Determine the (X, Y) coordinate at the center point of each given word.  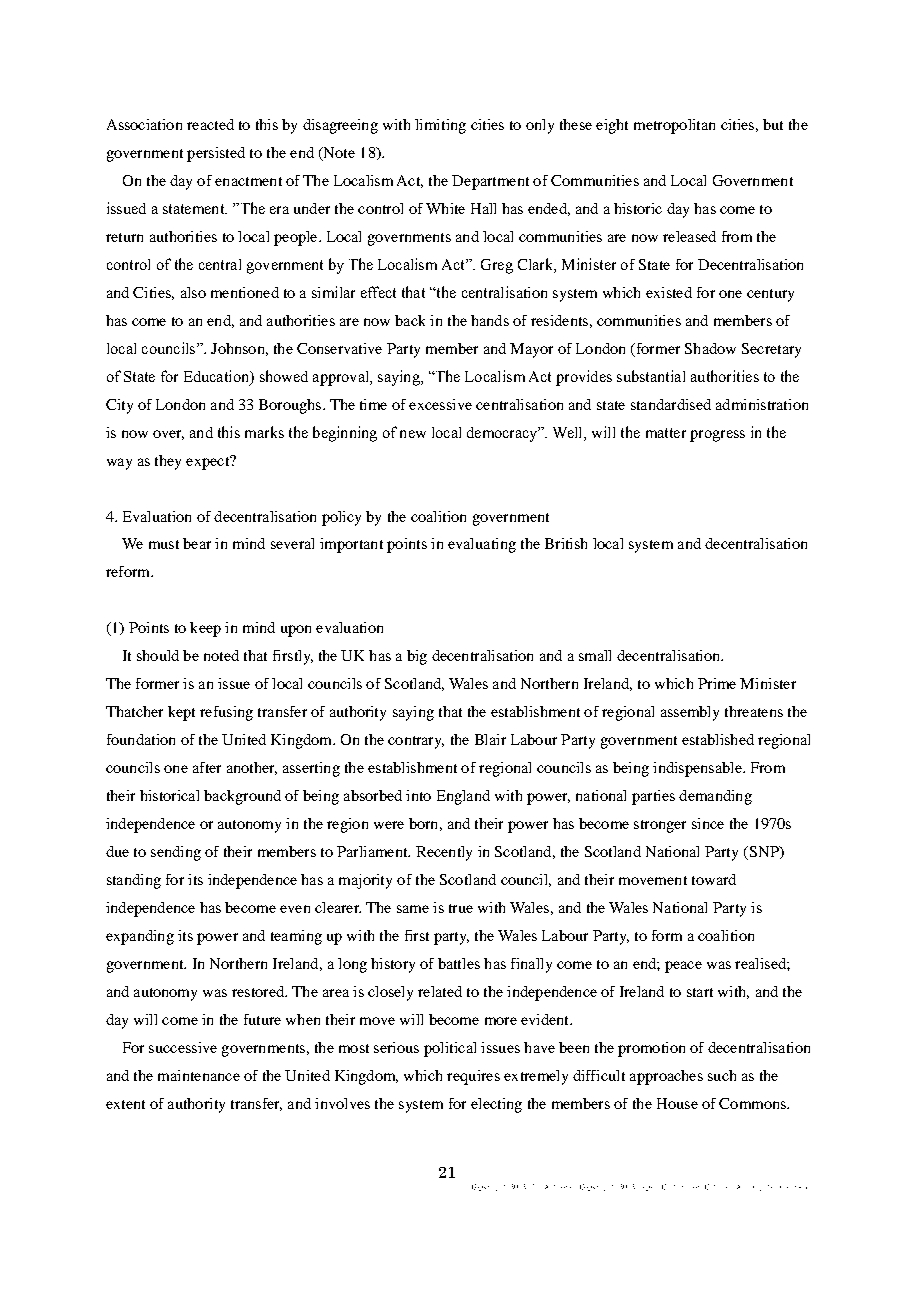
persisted (216, 154)
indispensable (698, 769)
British (566, 543)
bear (197, 543)
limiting (440, 126)
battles (459, 963)
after (207, 767)
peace (683, 967)
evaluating (482, 545)
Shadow (710, 348)
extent (125, 1104)
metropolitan (674, 126)
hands (490, 320)
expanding (140, 937)
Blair (490, 739)
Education (217, 376)
